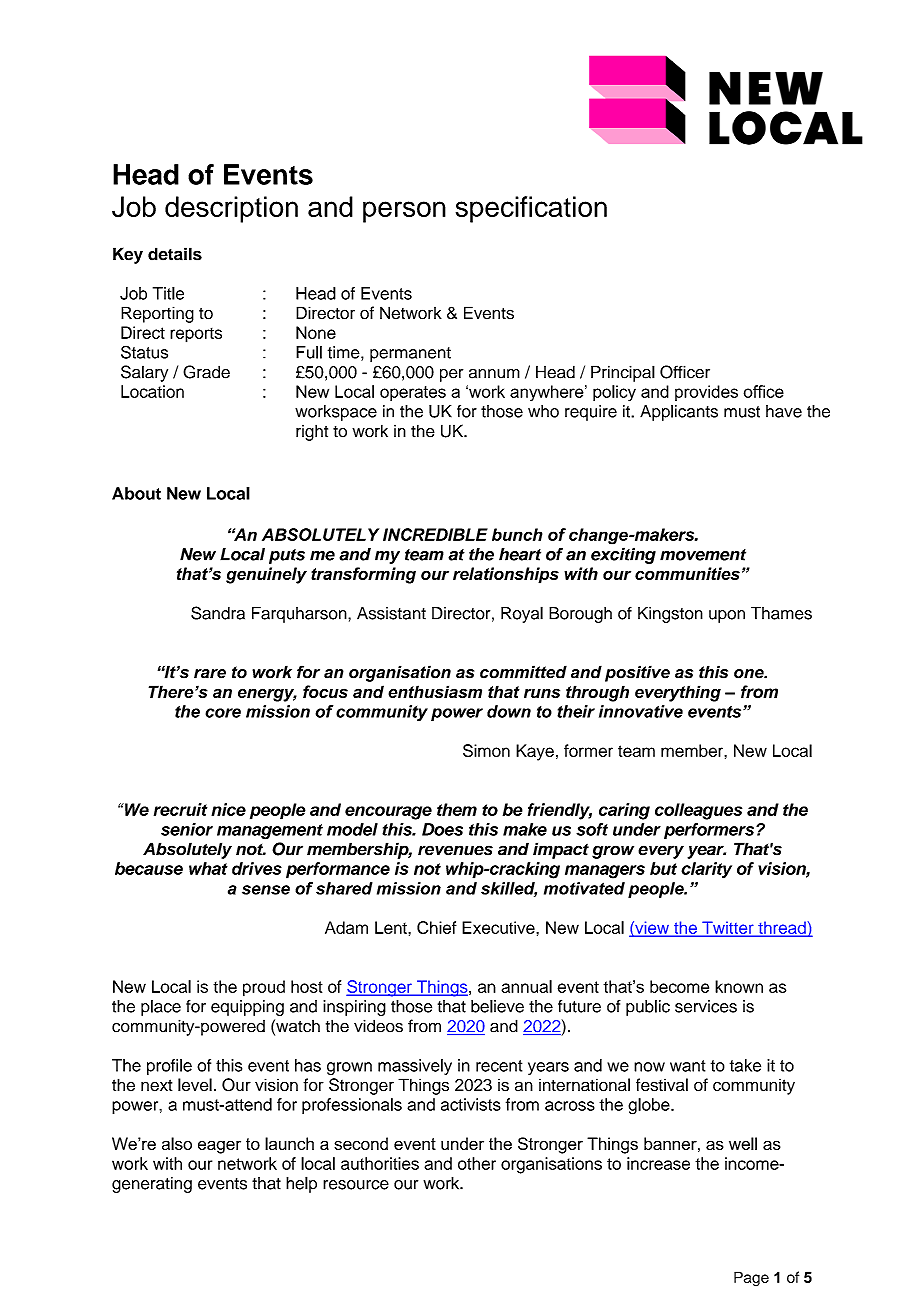 Image resolution: width=924 pixels, height=1308 pixels. I want to click on Twitter, so click(728, 928).
